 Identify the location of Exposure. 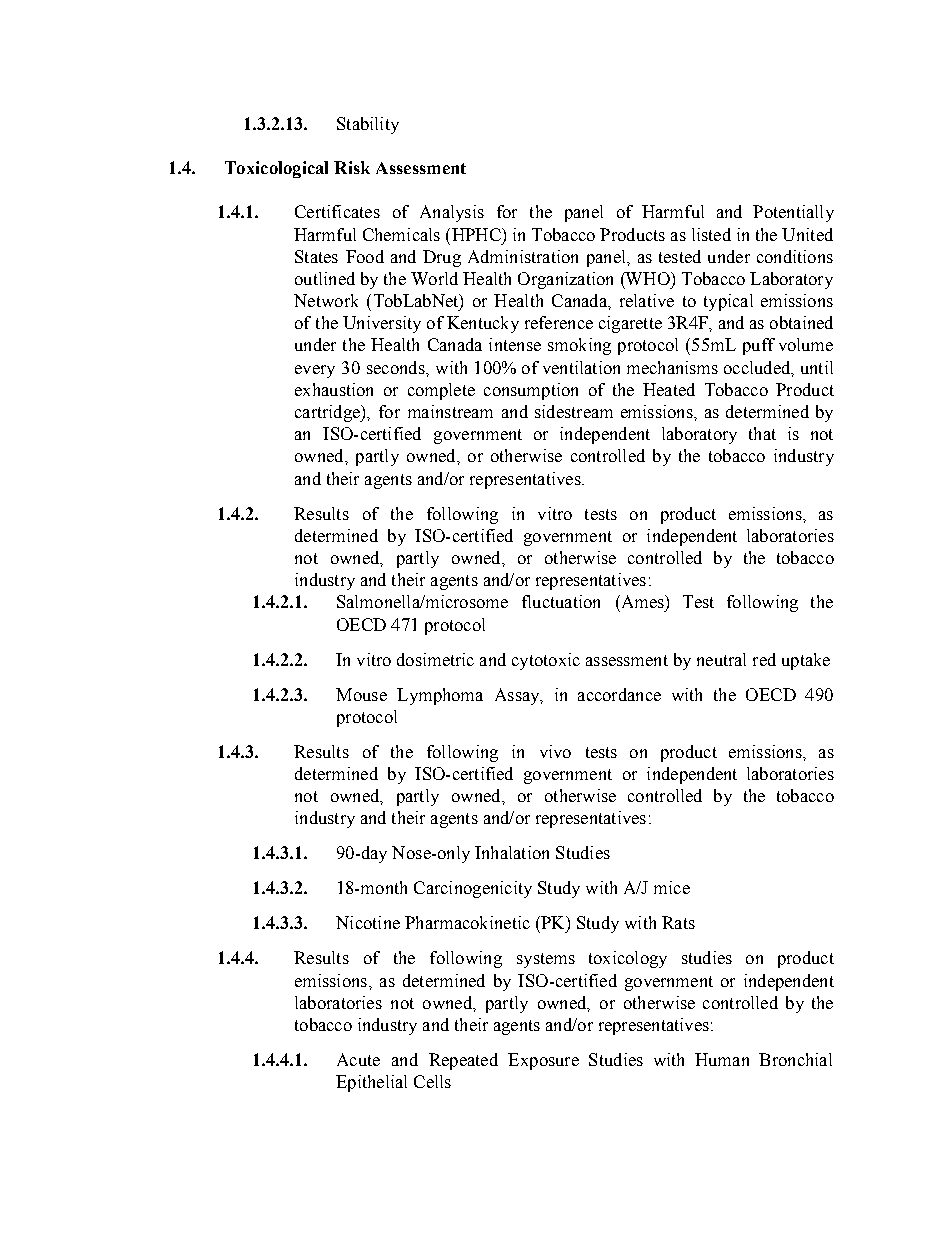
(543, 1061).
